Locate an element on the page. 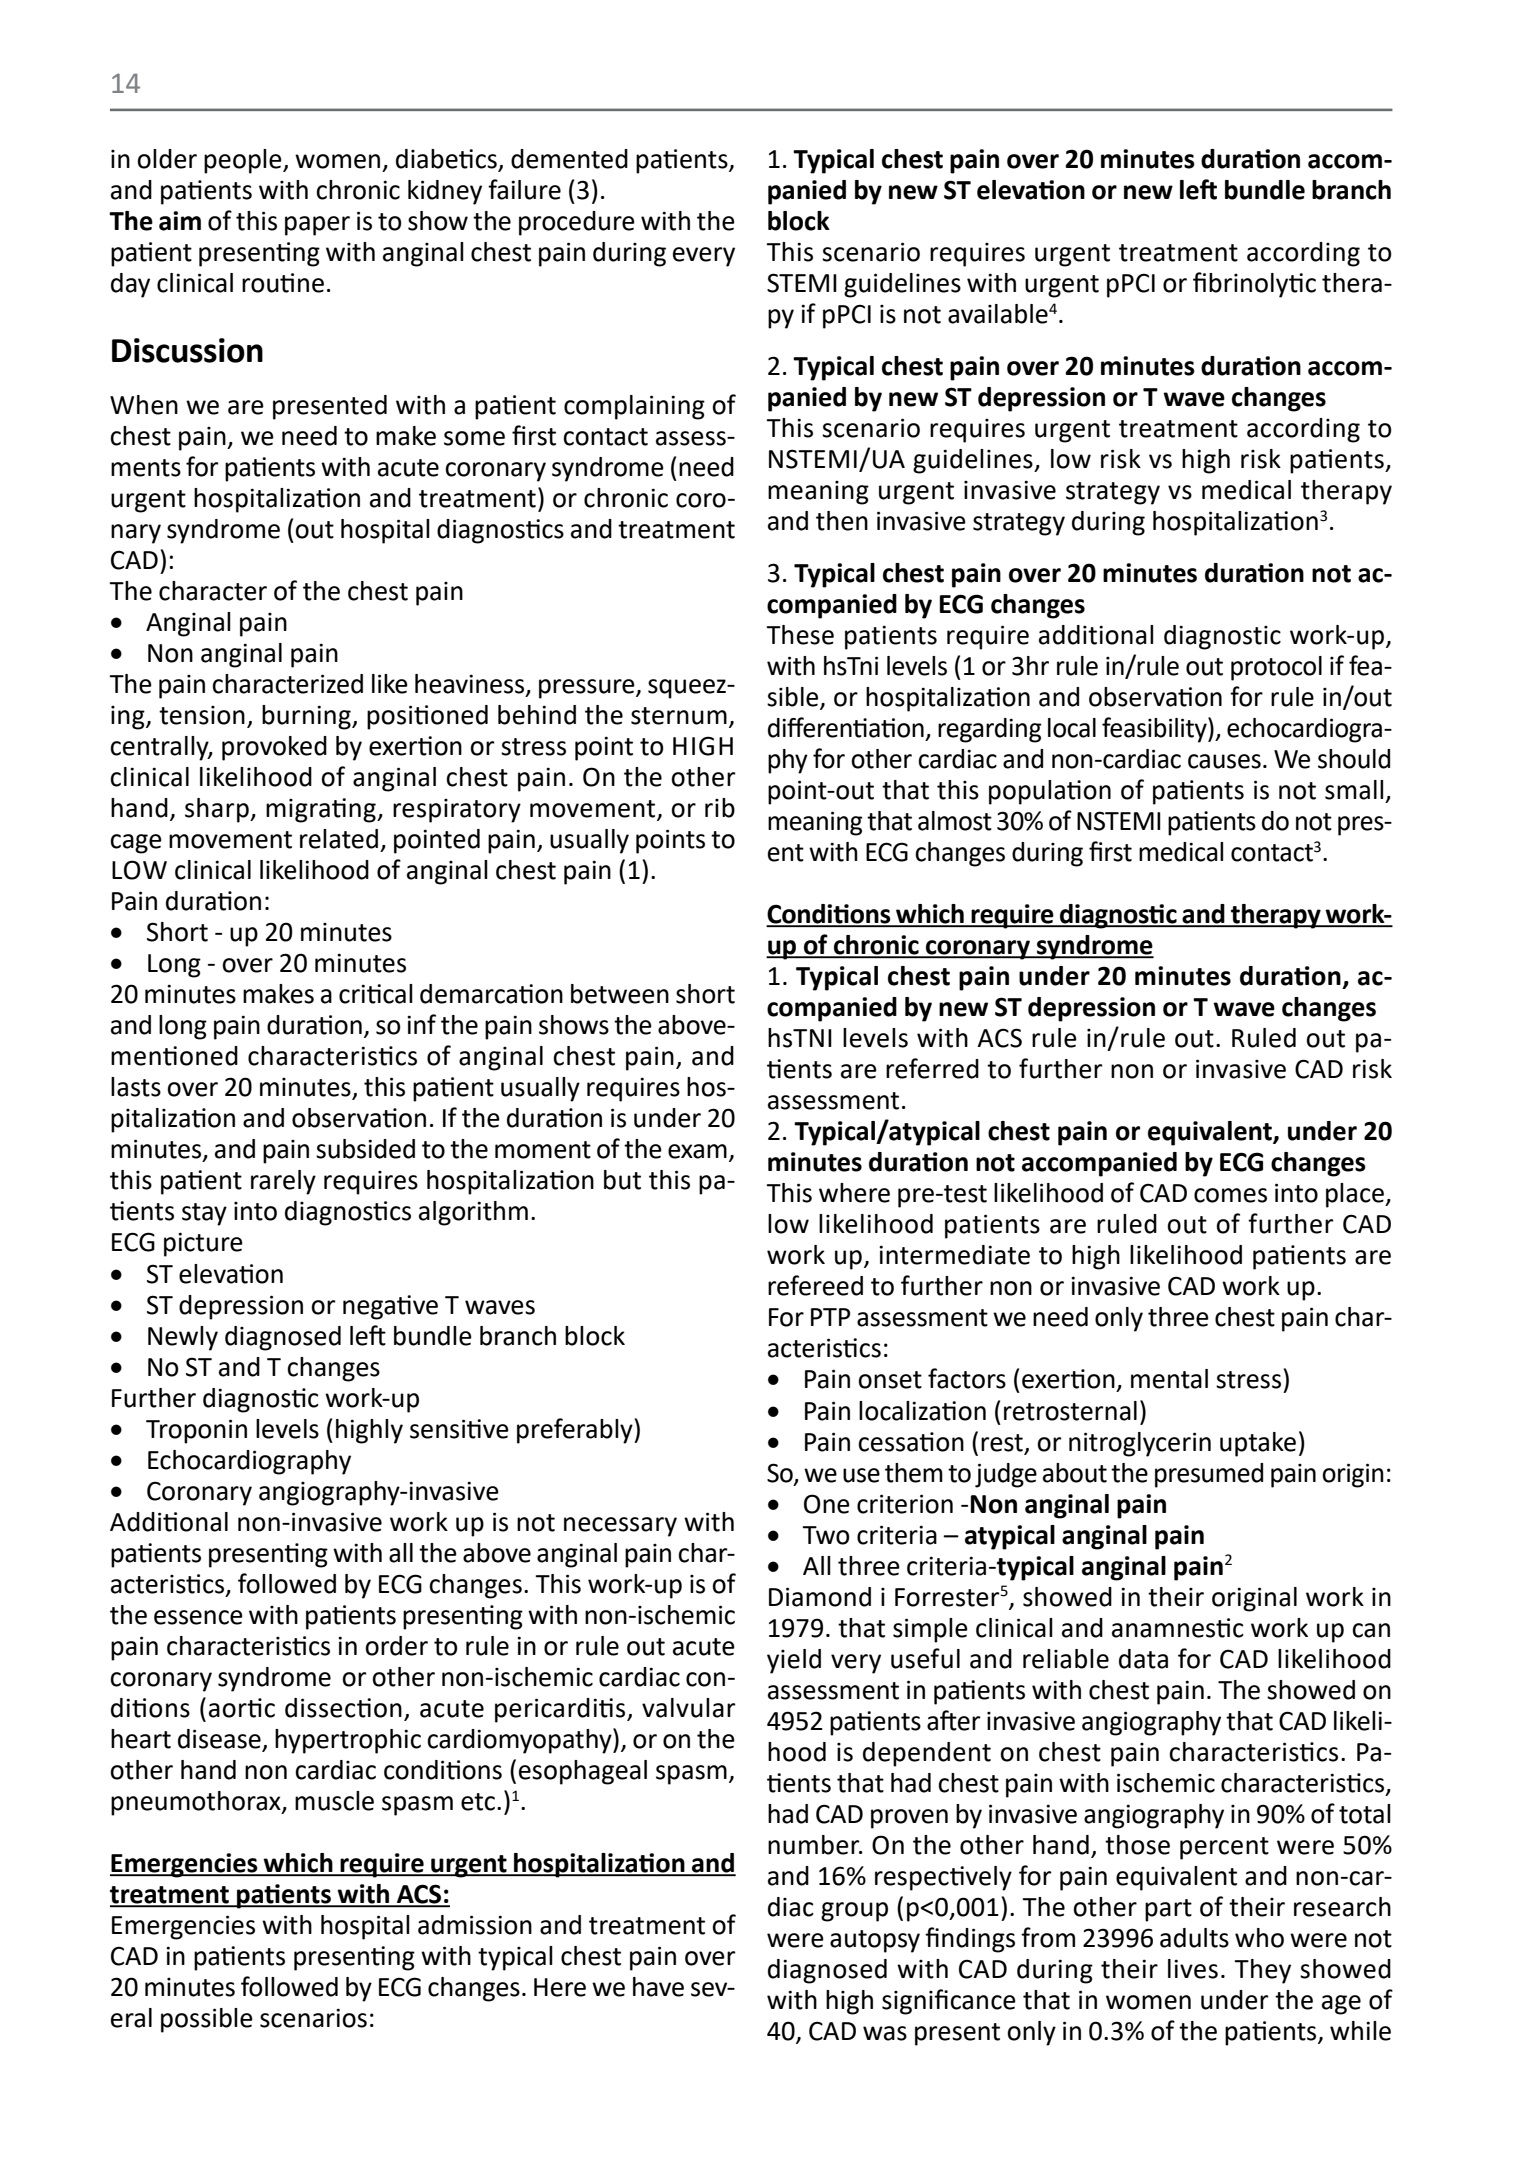 The height and width of the image is (2177, 1539). admission is located at coordinates (475, 1925).
